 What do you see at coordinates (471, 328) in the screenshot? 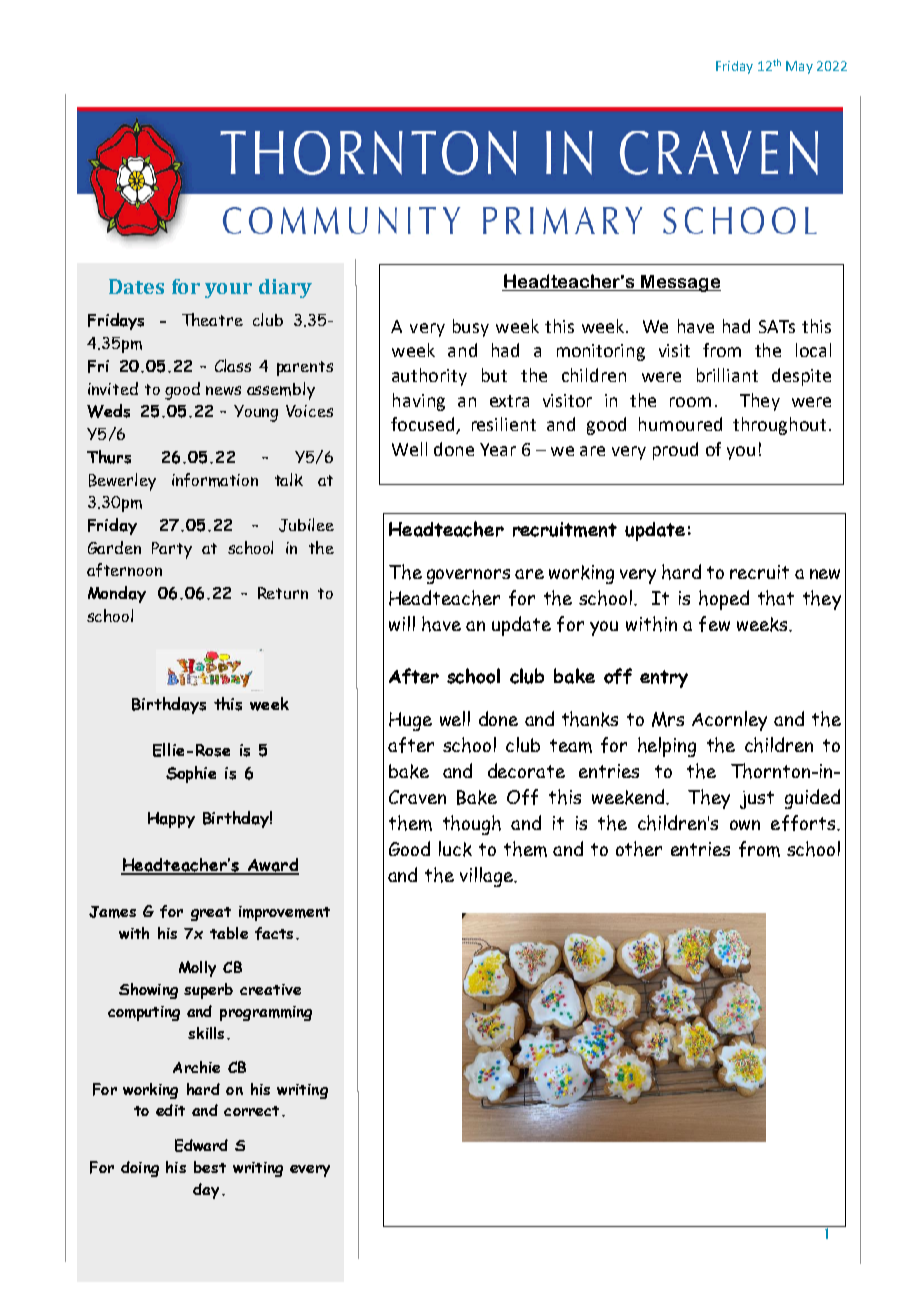
I see `busy` at bounding box center [471, 328].
